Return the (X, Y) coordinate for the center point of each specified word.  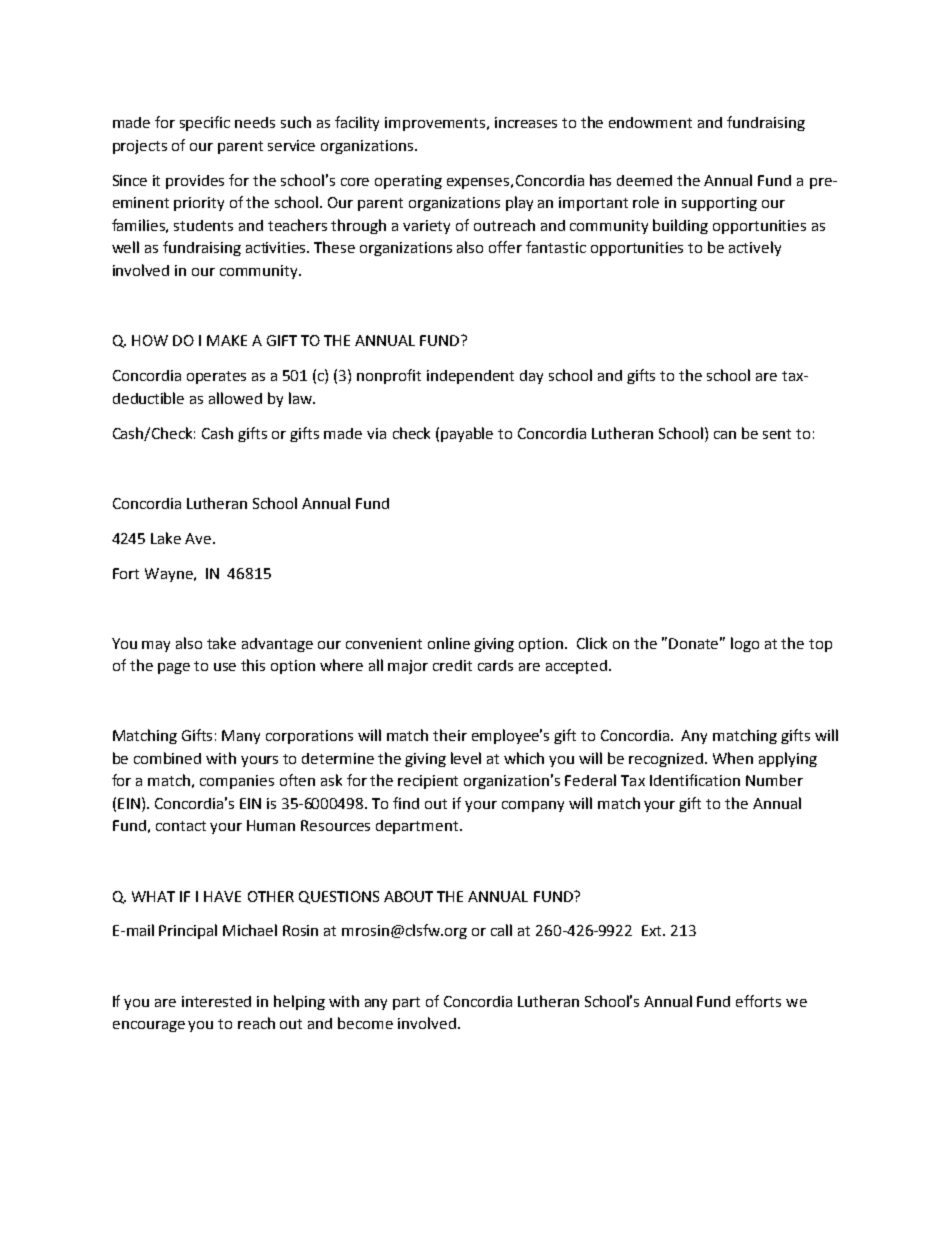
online (449, 643)
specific (205, 123)
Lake (166, 538)
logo (745, 644)
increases (526, 122)
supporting (719, 204)
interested (216, 1001)
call (501, 930)
